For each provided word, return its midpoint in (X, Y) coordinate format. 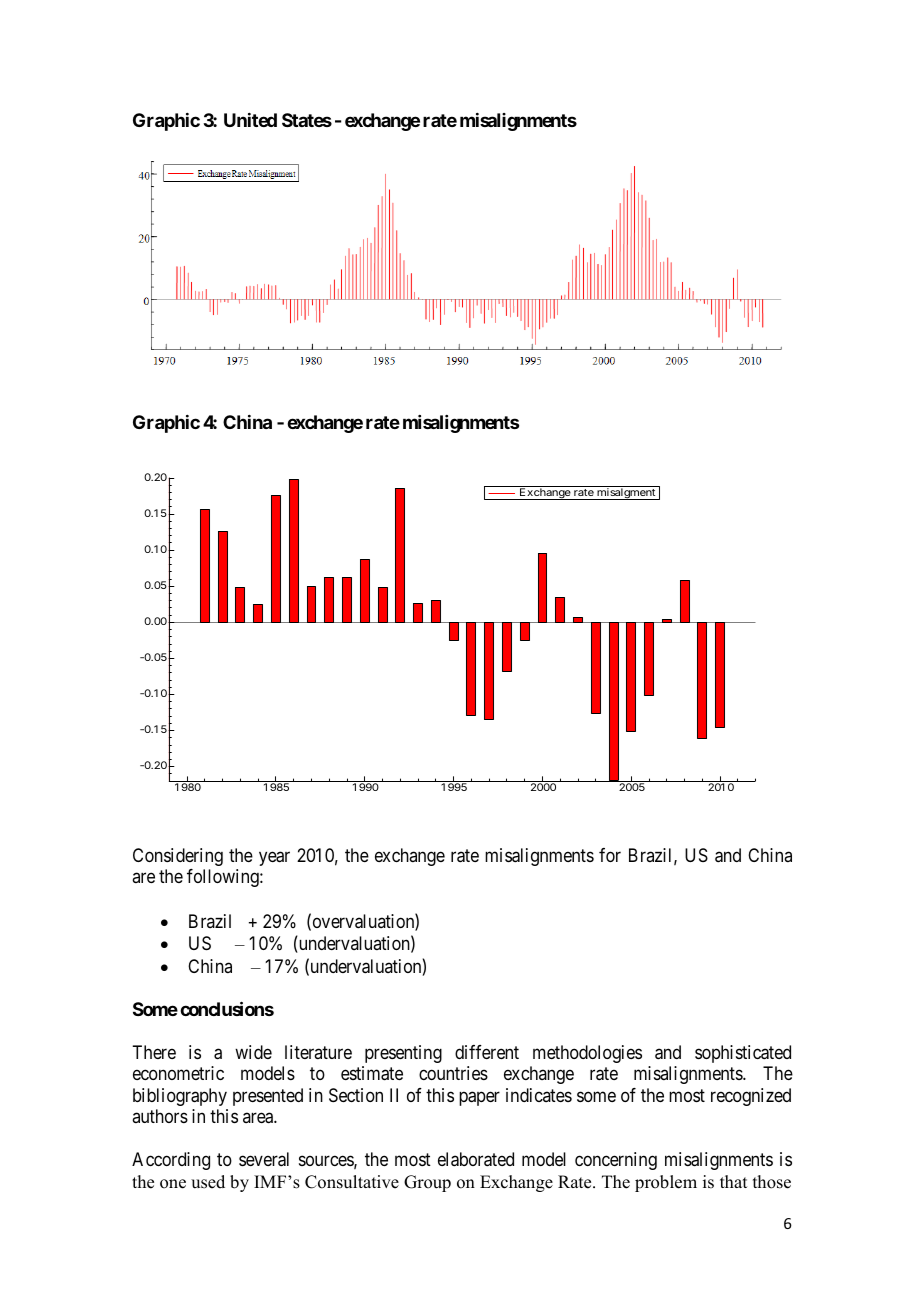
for (610, 855)
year (274, 858)
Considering (178, 857)
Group (427, 1183)
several (264, 1159)
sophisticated (743, 1054)
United (250, 120)
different (487, 1052)
